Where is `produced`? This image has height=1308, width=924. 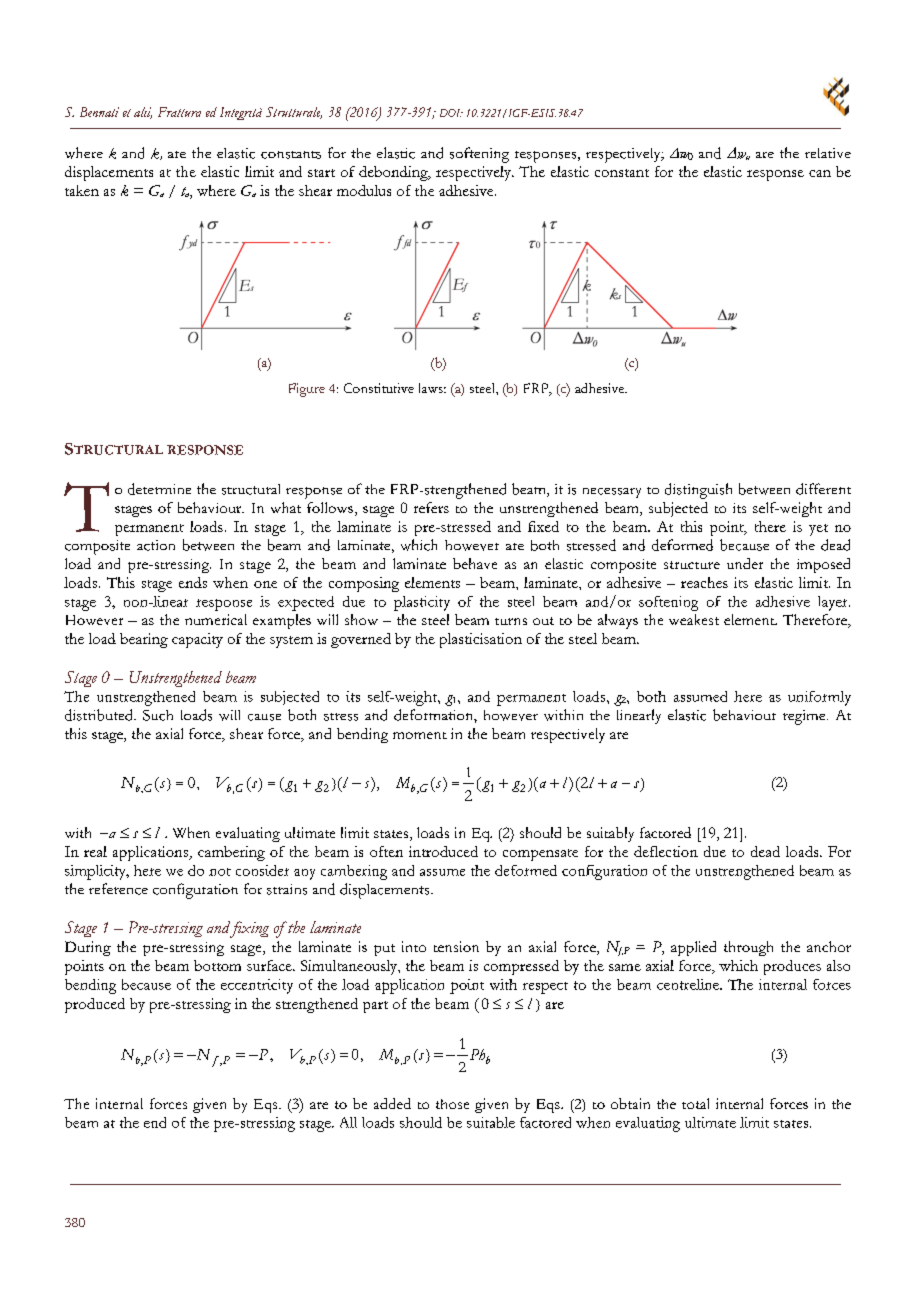
produced is located at coordinates (95, 1005).
